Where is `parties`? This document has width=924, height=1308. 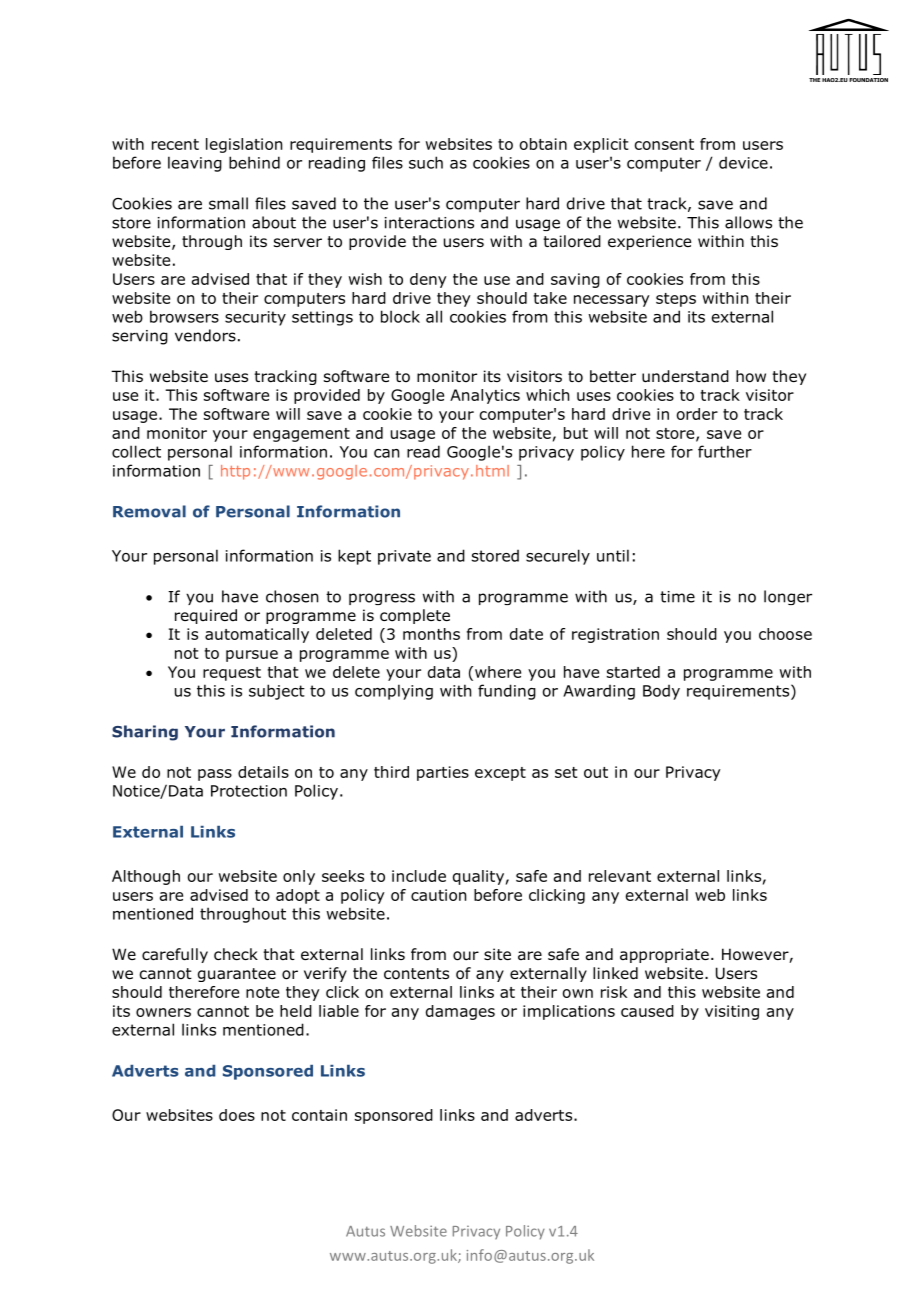
parties is located at coordinates (443, 773).
